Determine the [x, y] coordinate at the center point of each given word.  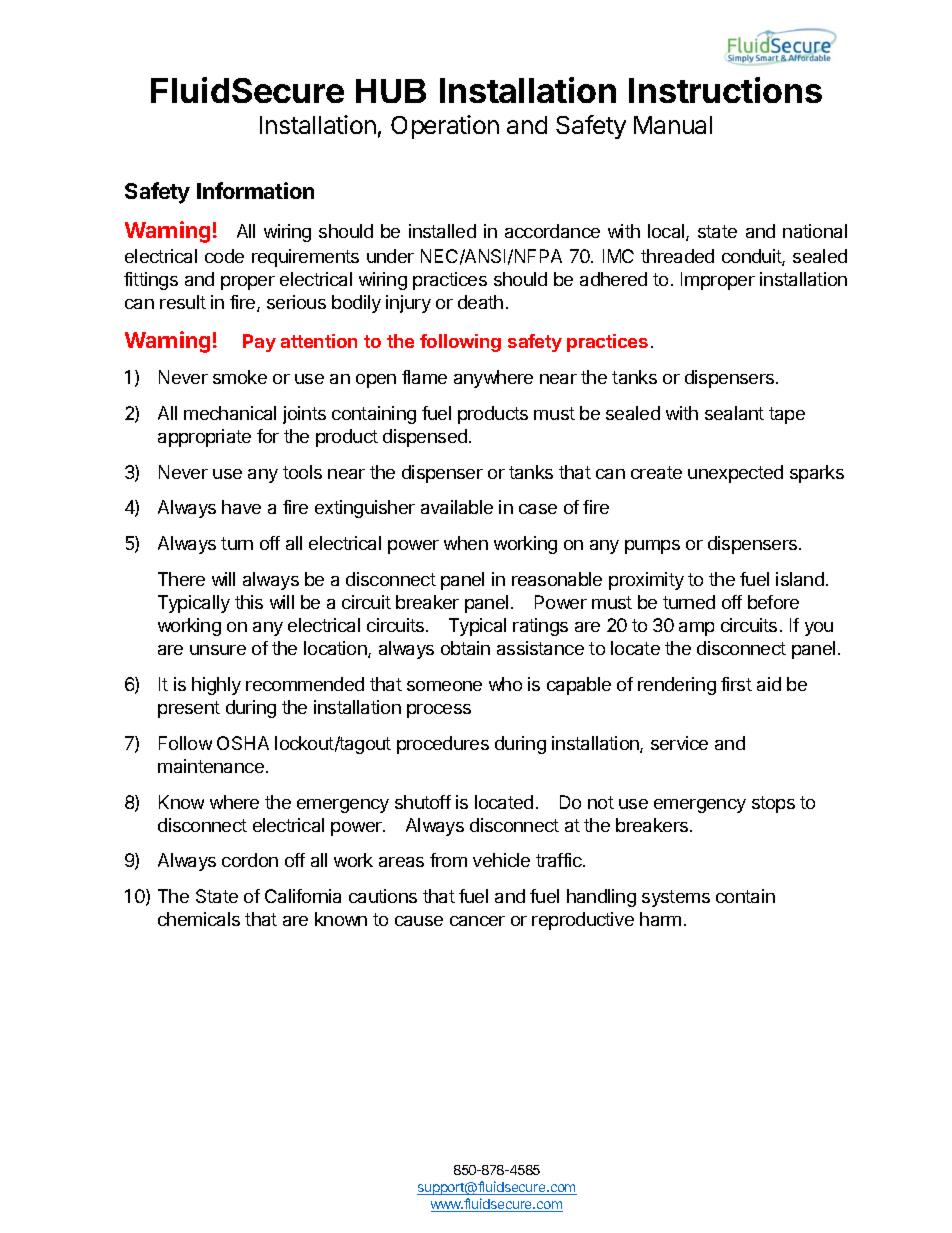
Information [255, 190]
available [457, 507]
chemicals [199, 919]
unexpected [735, 474]
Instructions [725, 90]
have [241, 507]
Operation [445, 127]
